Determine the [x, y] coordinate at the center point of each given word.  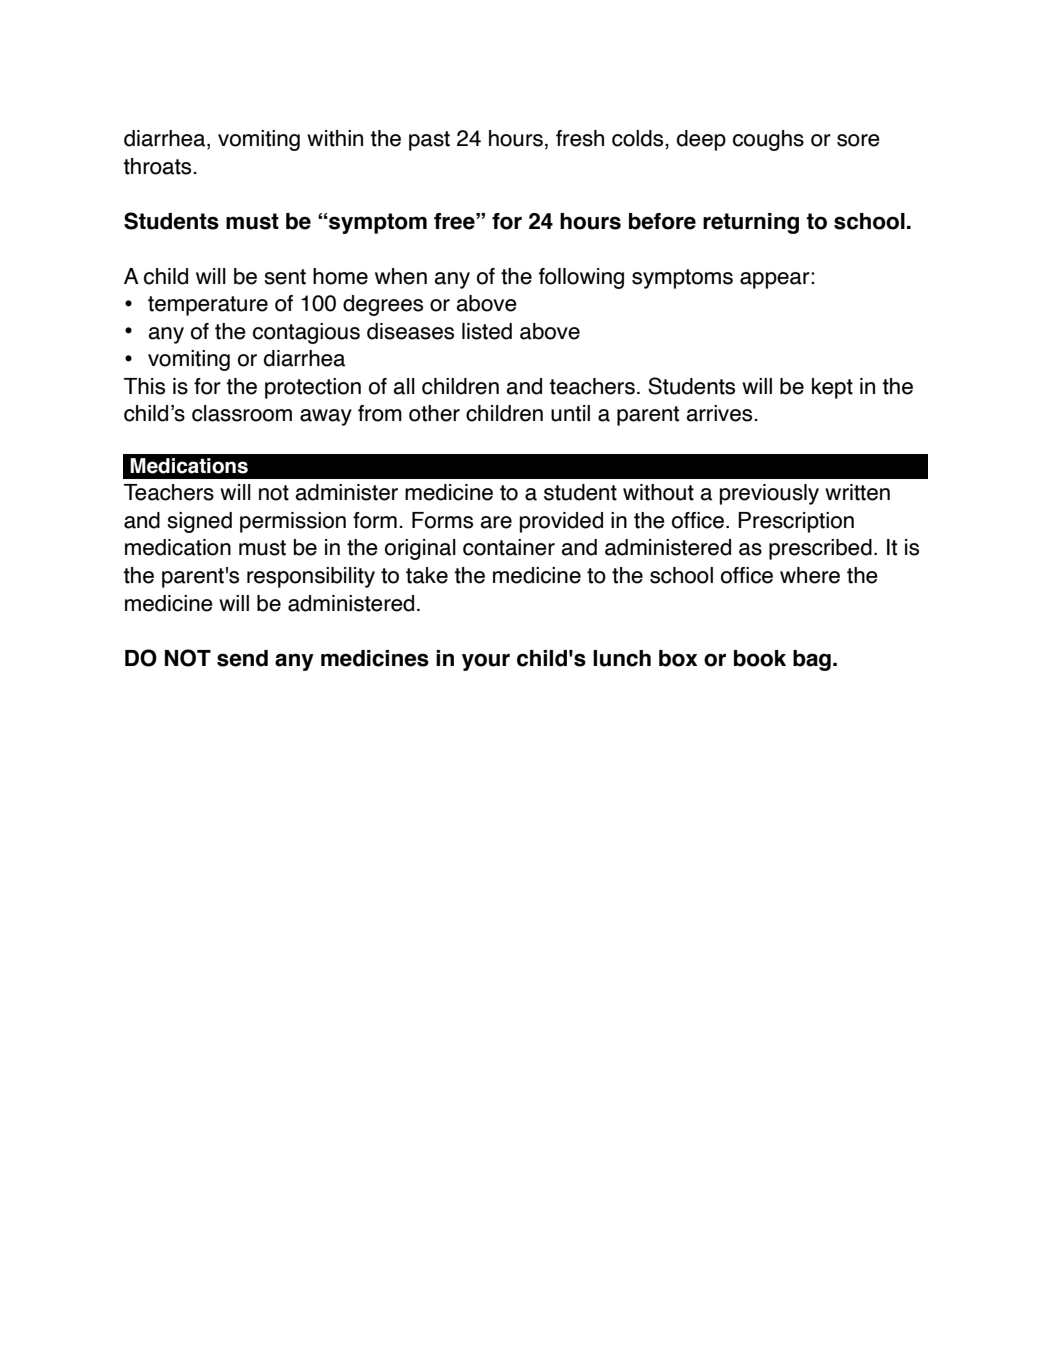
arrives [720, 413]
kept [832, 388]
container [509, 547]
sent [285, 277]
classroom [242, 413]
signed [199, 522]
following [581, 278]
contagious [306, 333]
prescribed [820, 549]
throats [158, 166]
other [434, 413]
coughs [768, 140]
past [429, 141]
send [242, 658]
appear [776, 280]
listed [487, 331]
